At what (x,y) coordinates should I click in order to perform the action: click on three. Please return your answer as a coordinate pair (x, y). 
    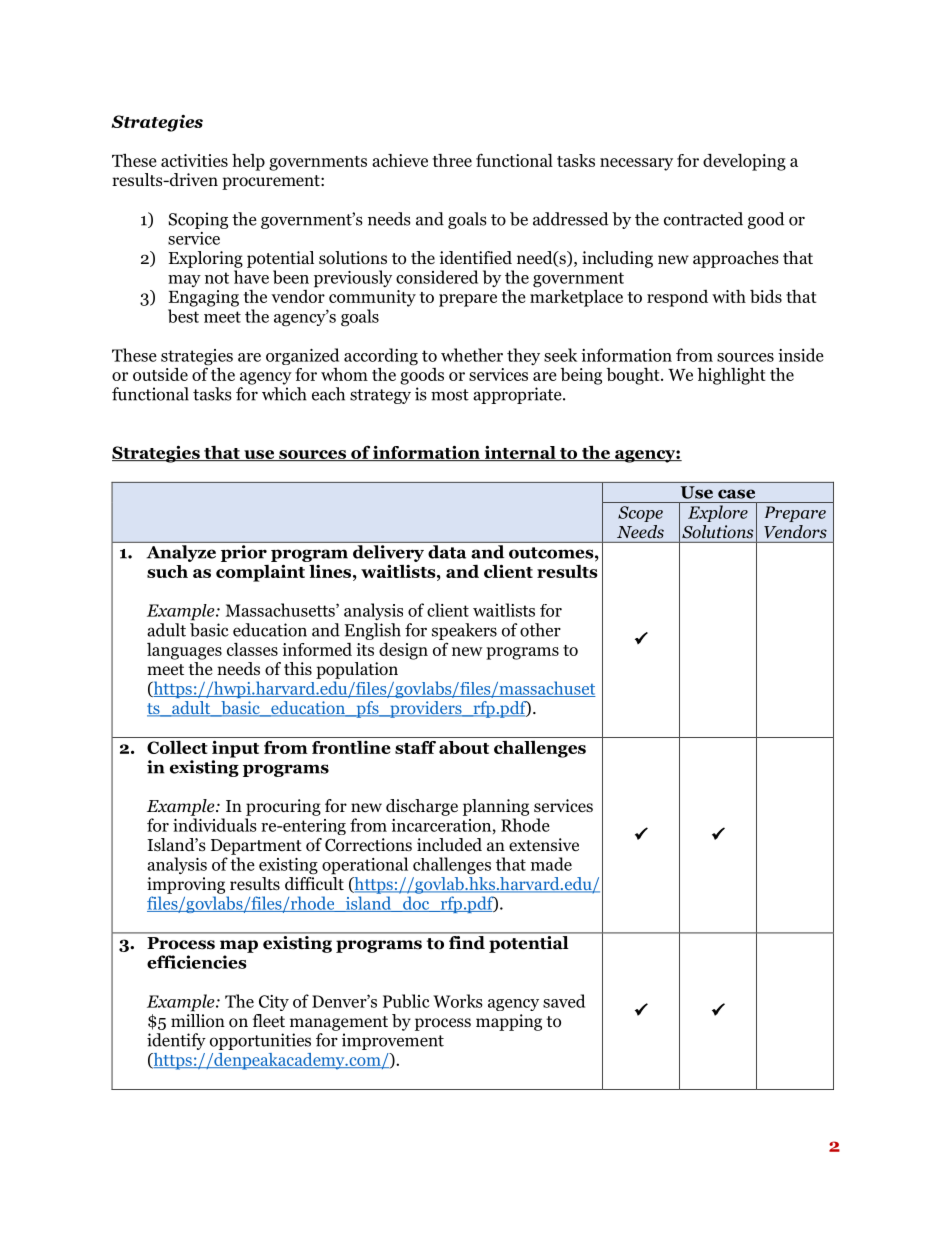
    Looking at the image, I should click on (452, 160).
